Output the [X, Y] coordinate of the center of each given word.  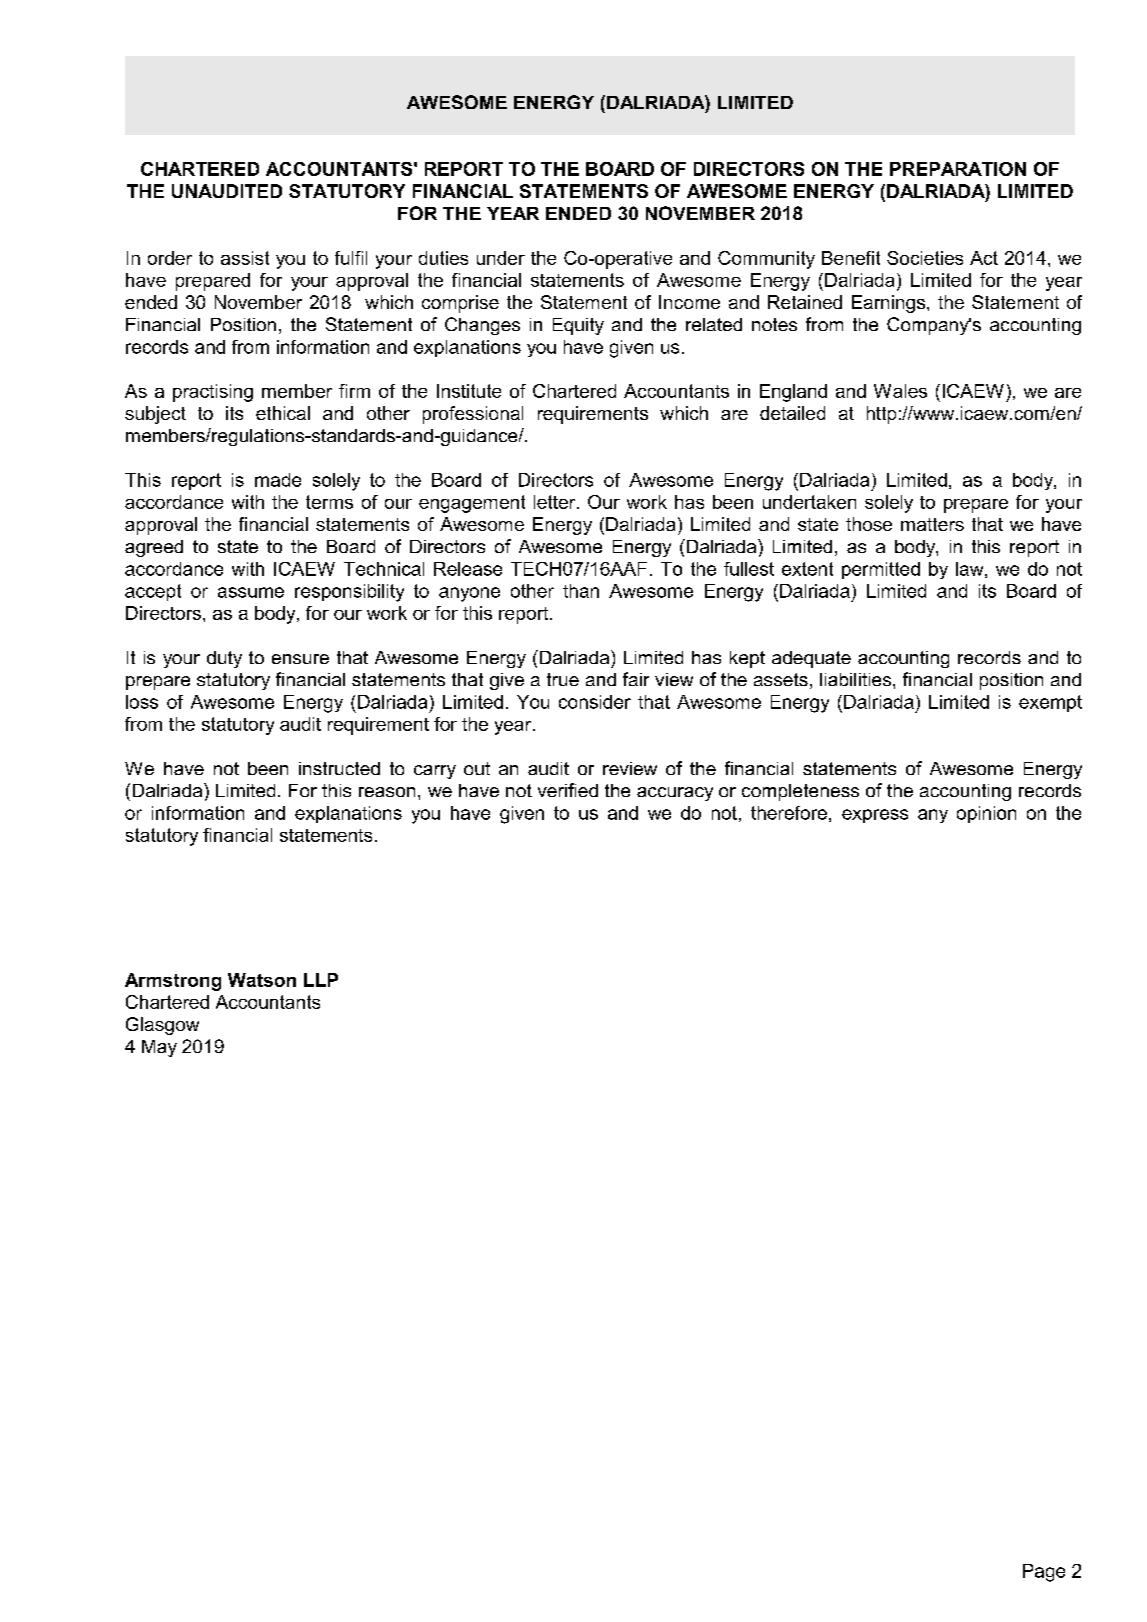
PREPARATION [958, 169]
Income [689, 302]
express [875, 816]
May [159, 1048]
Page [1044, 1573]
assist [245, 258]
